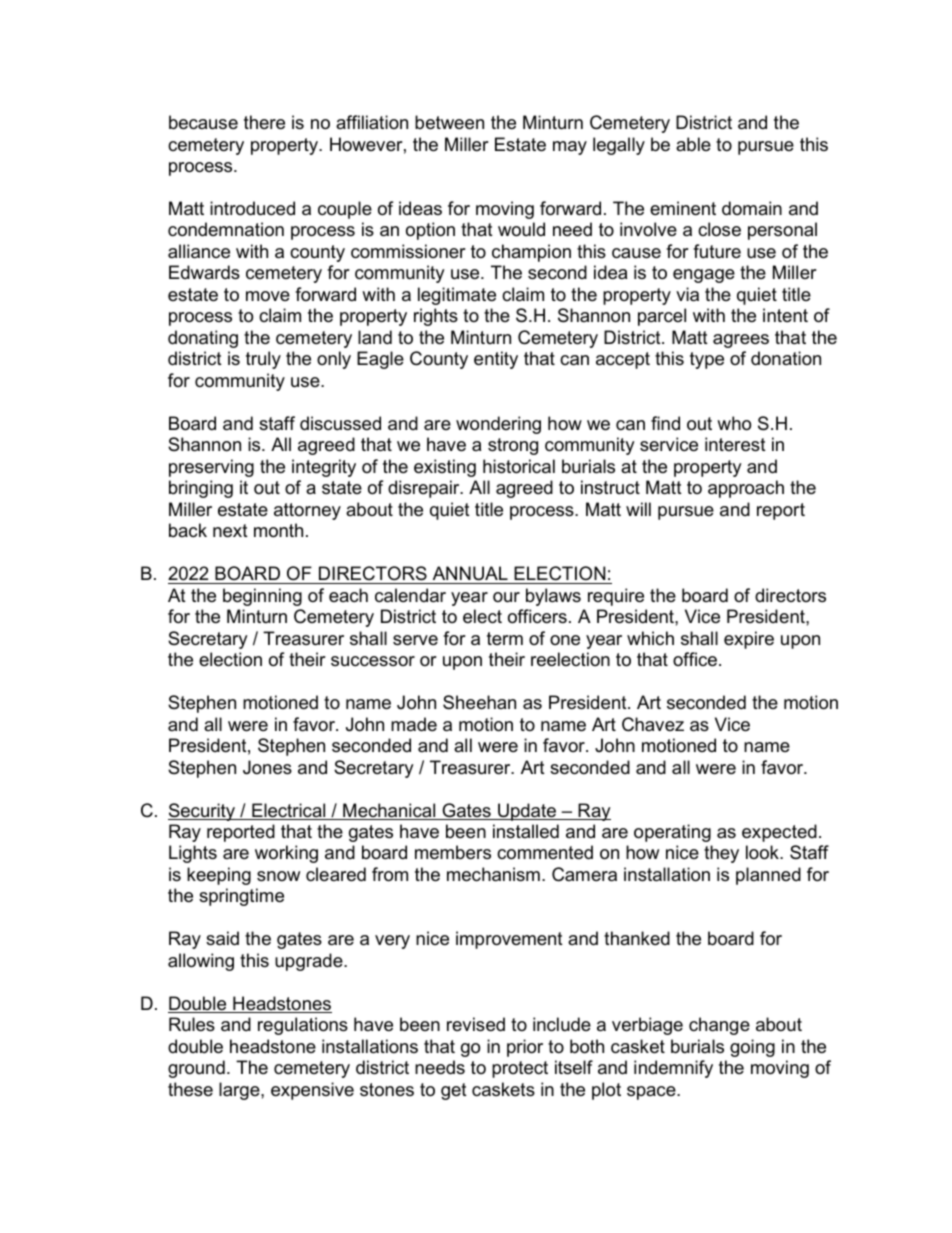  Describe the element at coordinates (735, 444) in the image. I see `interest` at that location.
